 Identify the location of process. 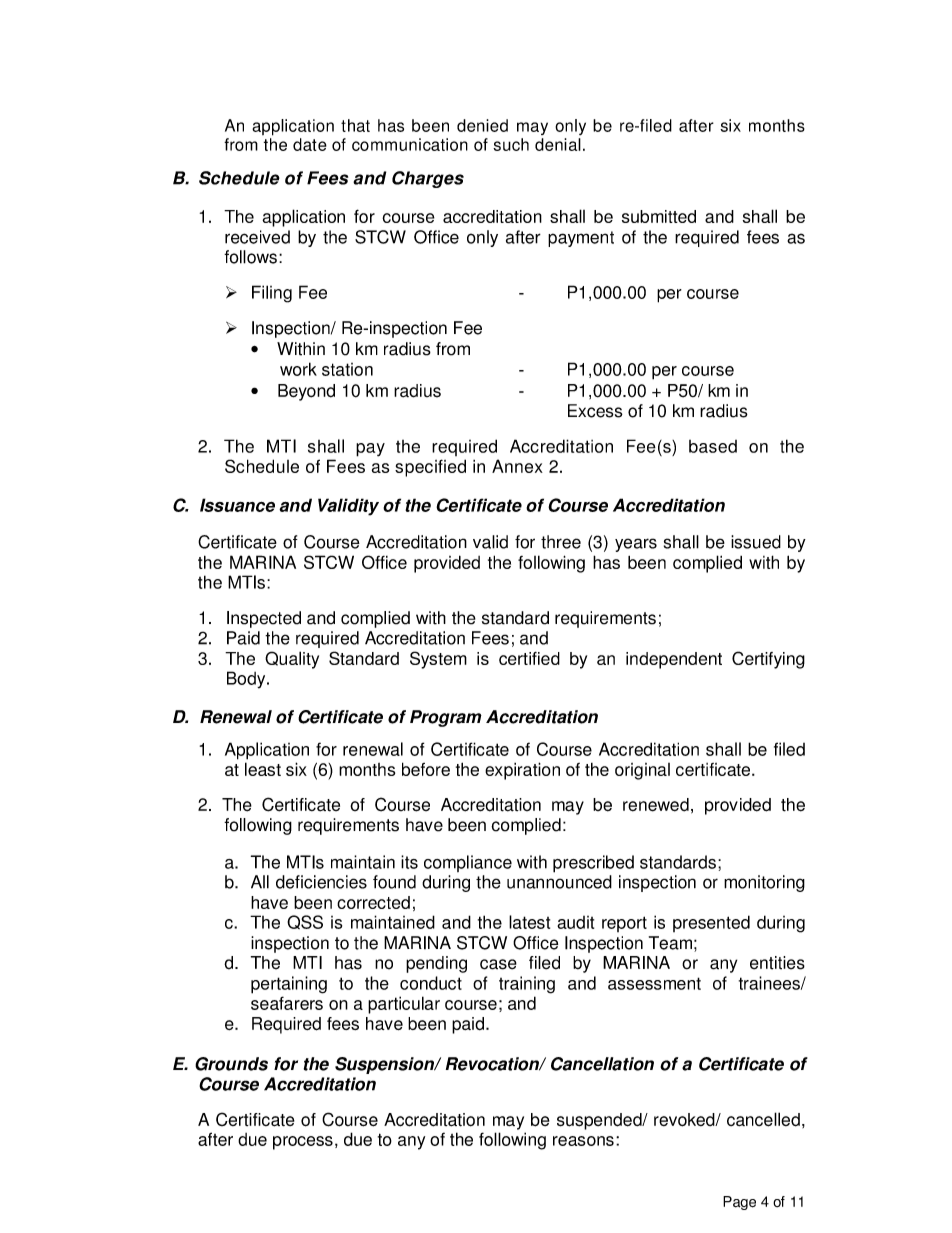
(303, 1143).
